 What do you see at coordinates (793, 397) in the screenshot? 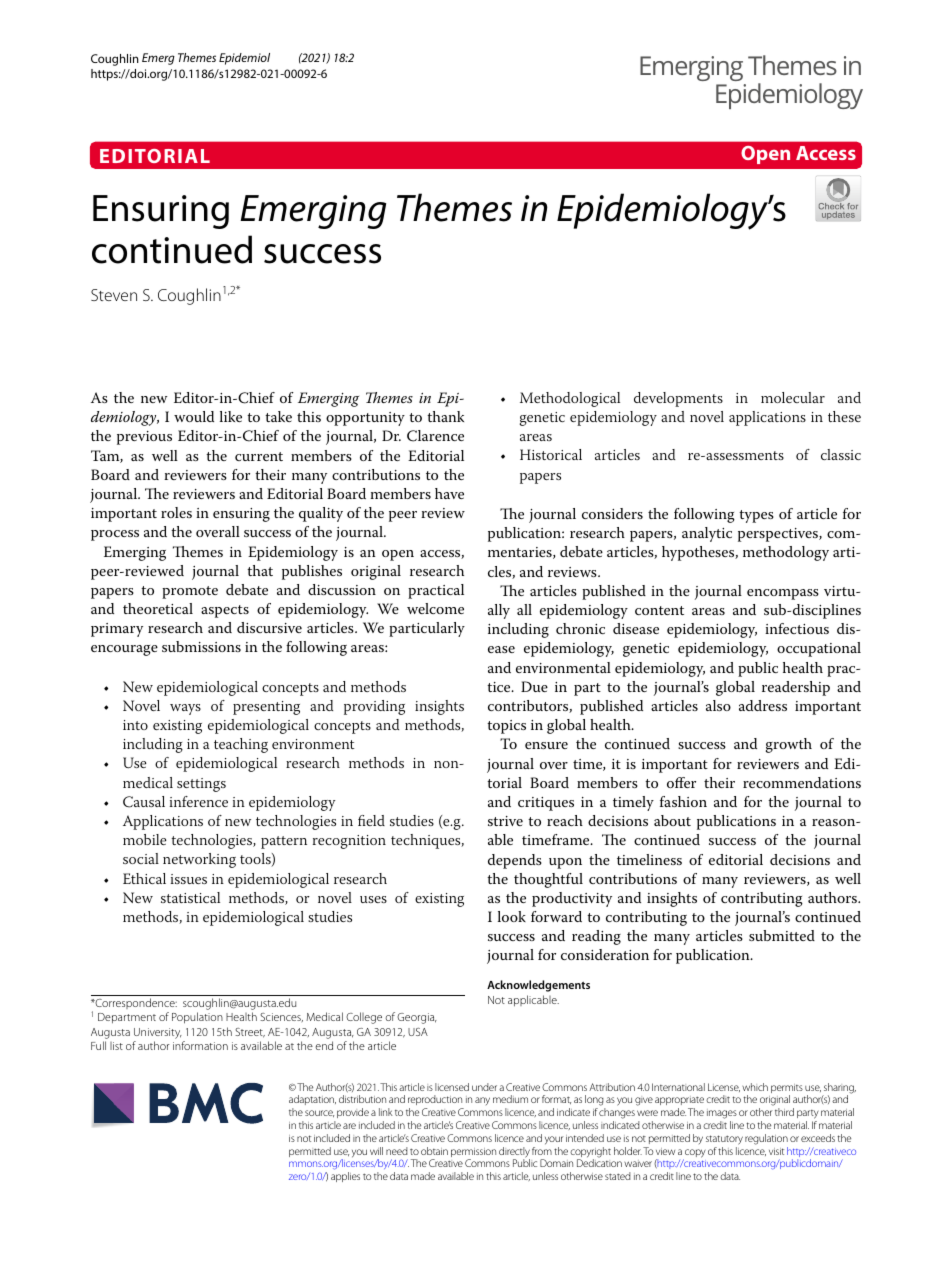
I see `molecular` at bounding box center [793, 397].
